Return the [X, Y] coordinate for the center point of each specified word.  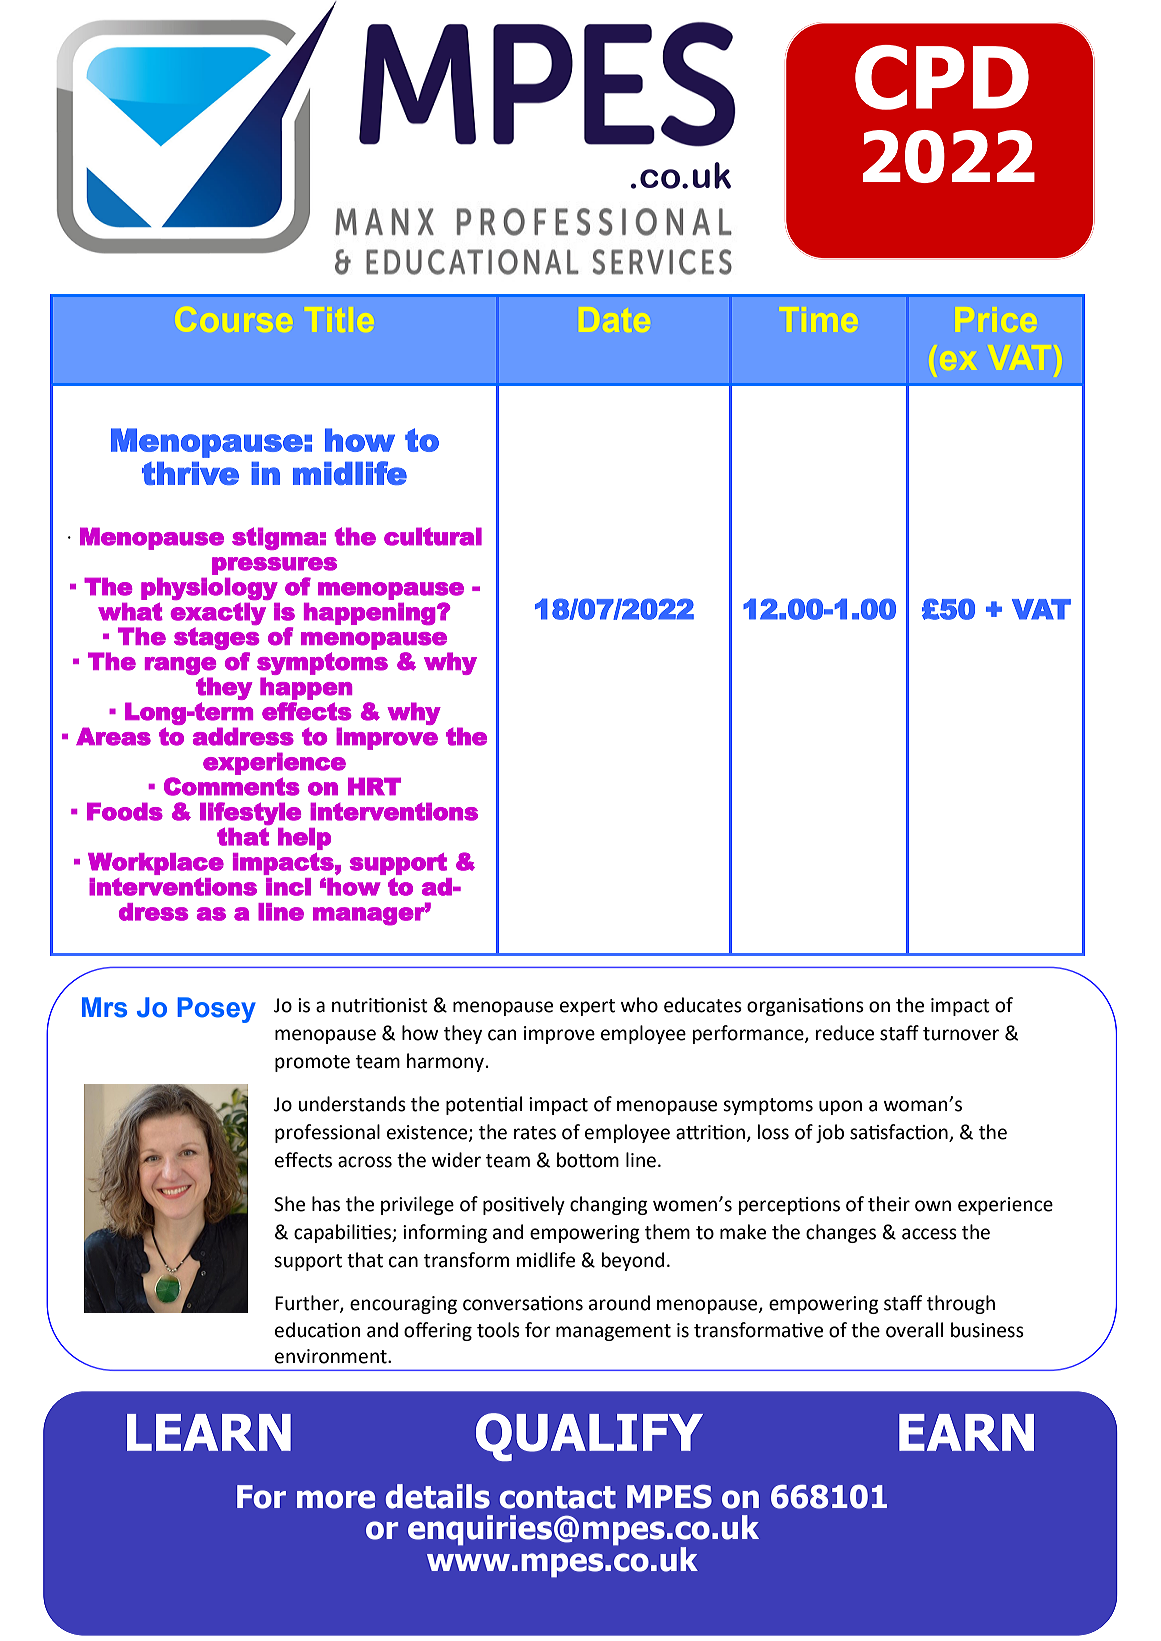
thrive [190, 473]
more [336, 1499]
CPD [942, 77]
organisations [805, 1007]
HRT [374, 786]
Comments [232, 786]
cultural [433, 536]
